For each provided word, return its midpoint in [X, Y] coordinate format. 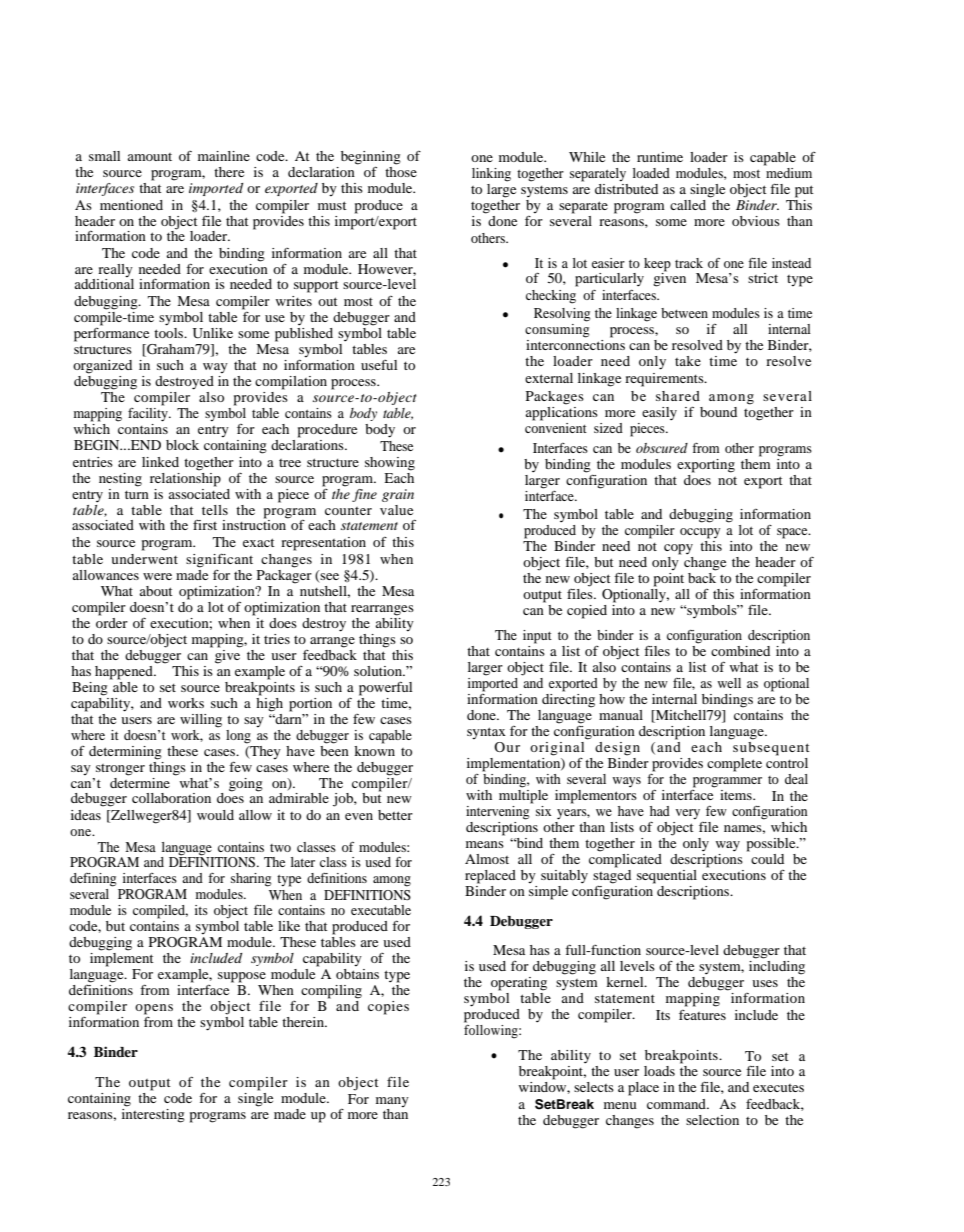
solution [379, 671]
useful [379, 365]
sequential [667, 877]
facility [149, 415]
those [401, 172]
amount [150, 157]
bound [718, 412]
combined [740, 651]
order [112, 621]
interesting [153, 1114]
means [485, 844]
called [688, 205]
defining [93, 880]
